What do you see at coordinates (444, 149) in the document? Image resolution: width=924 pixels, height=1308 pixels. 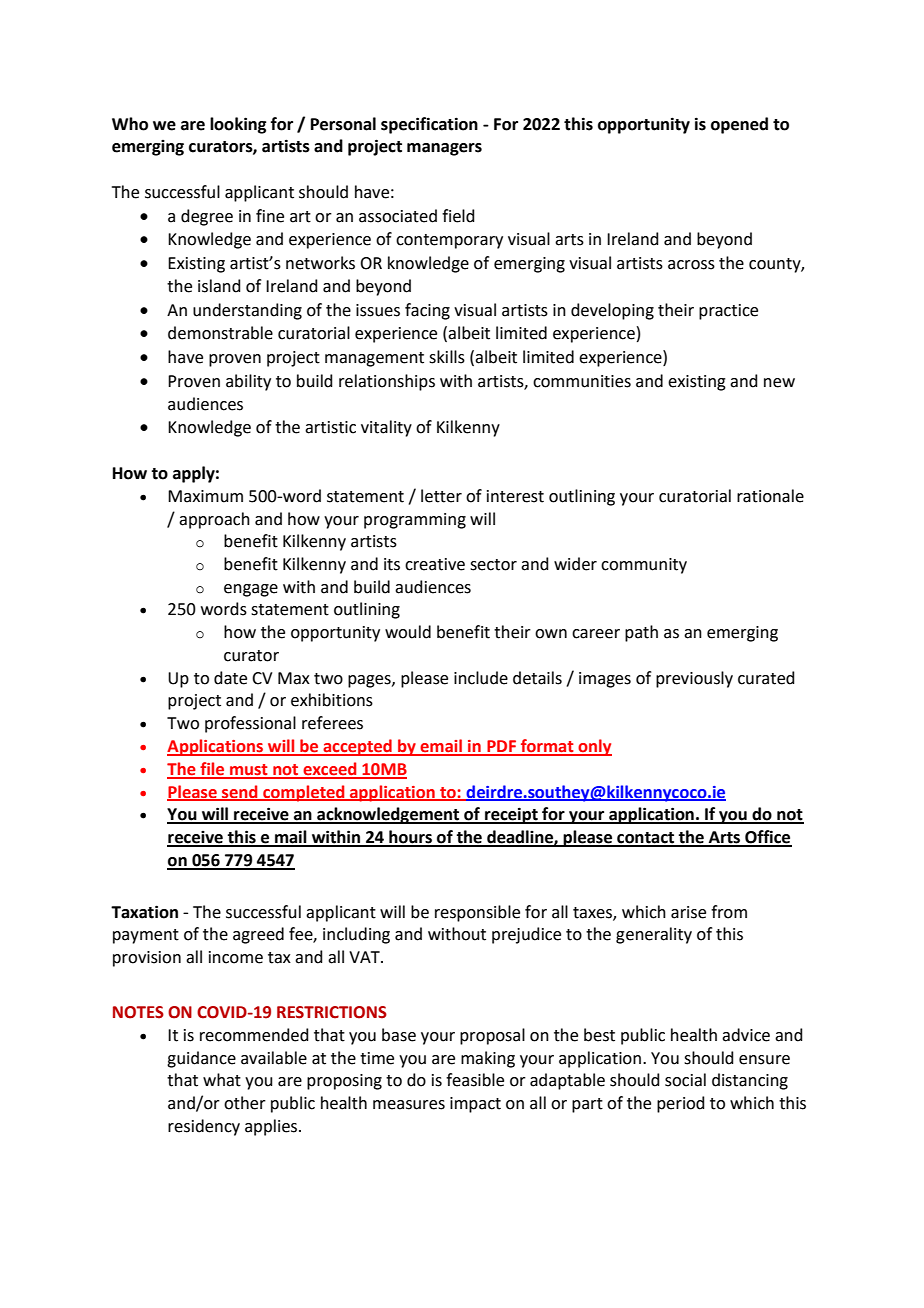 I see `managers` at bounding box center [444, 149].
